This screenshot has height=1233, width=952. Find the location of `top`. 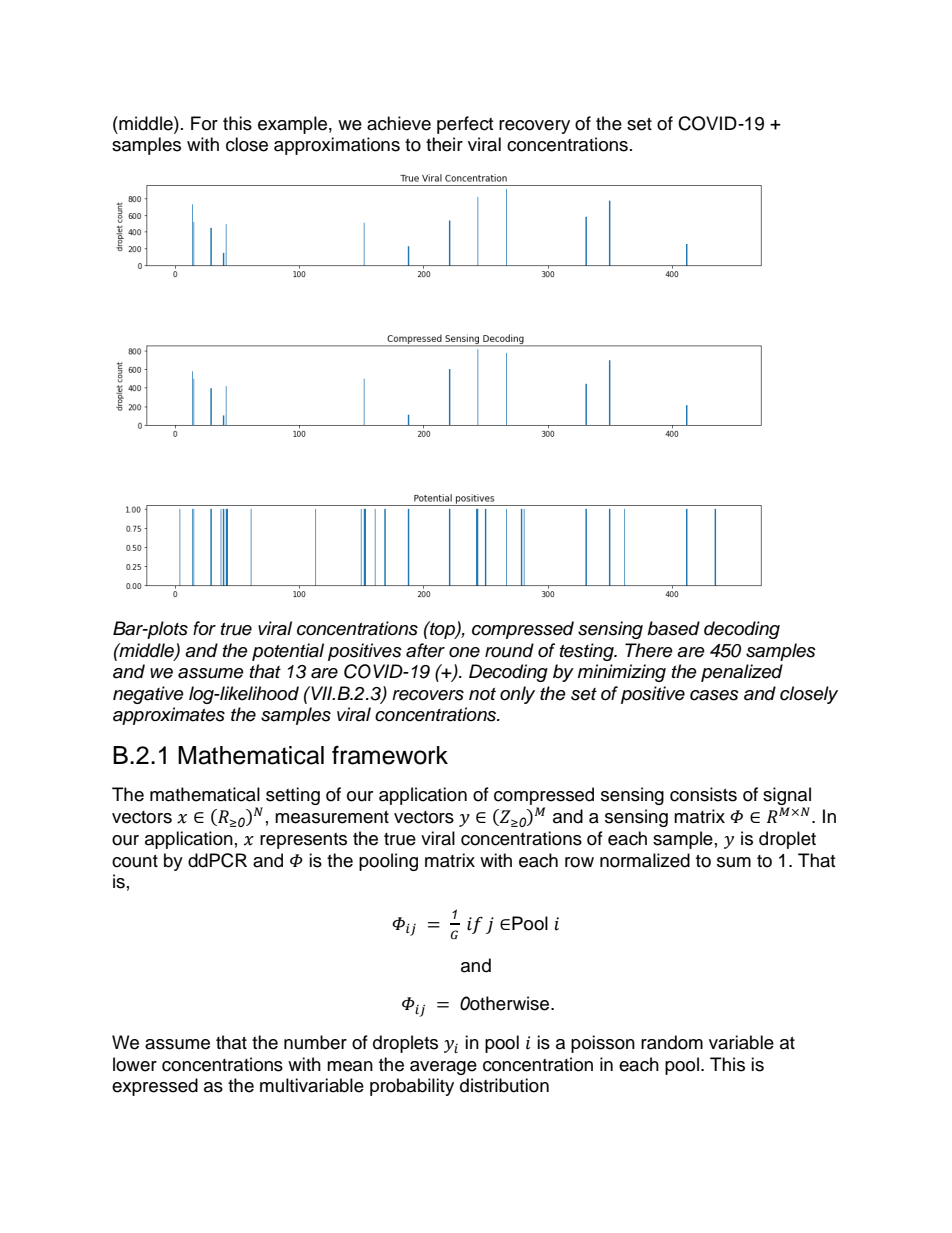

top is located at coordinates (442, 630).
